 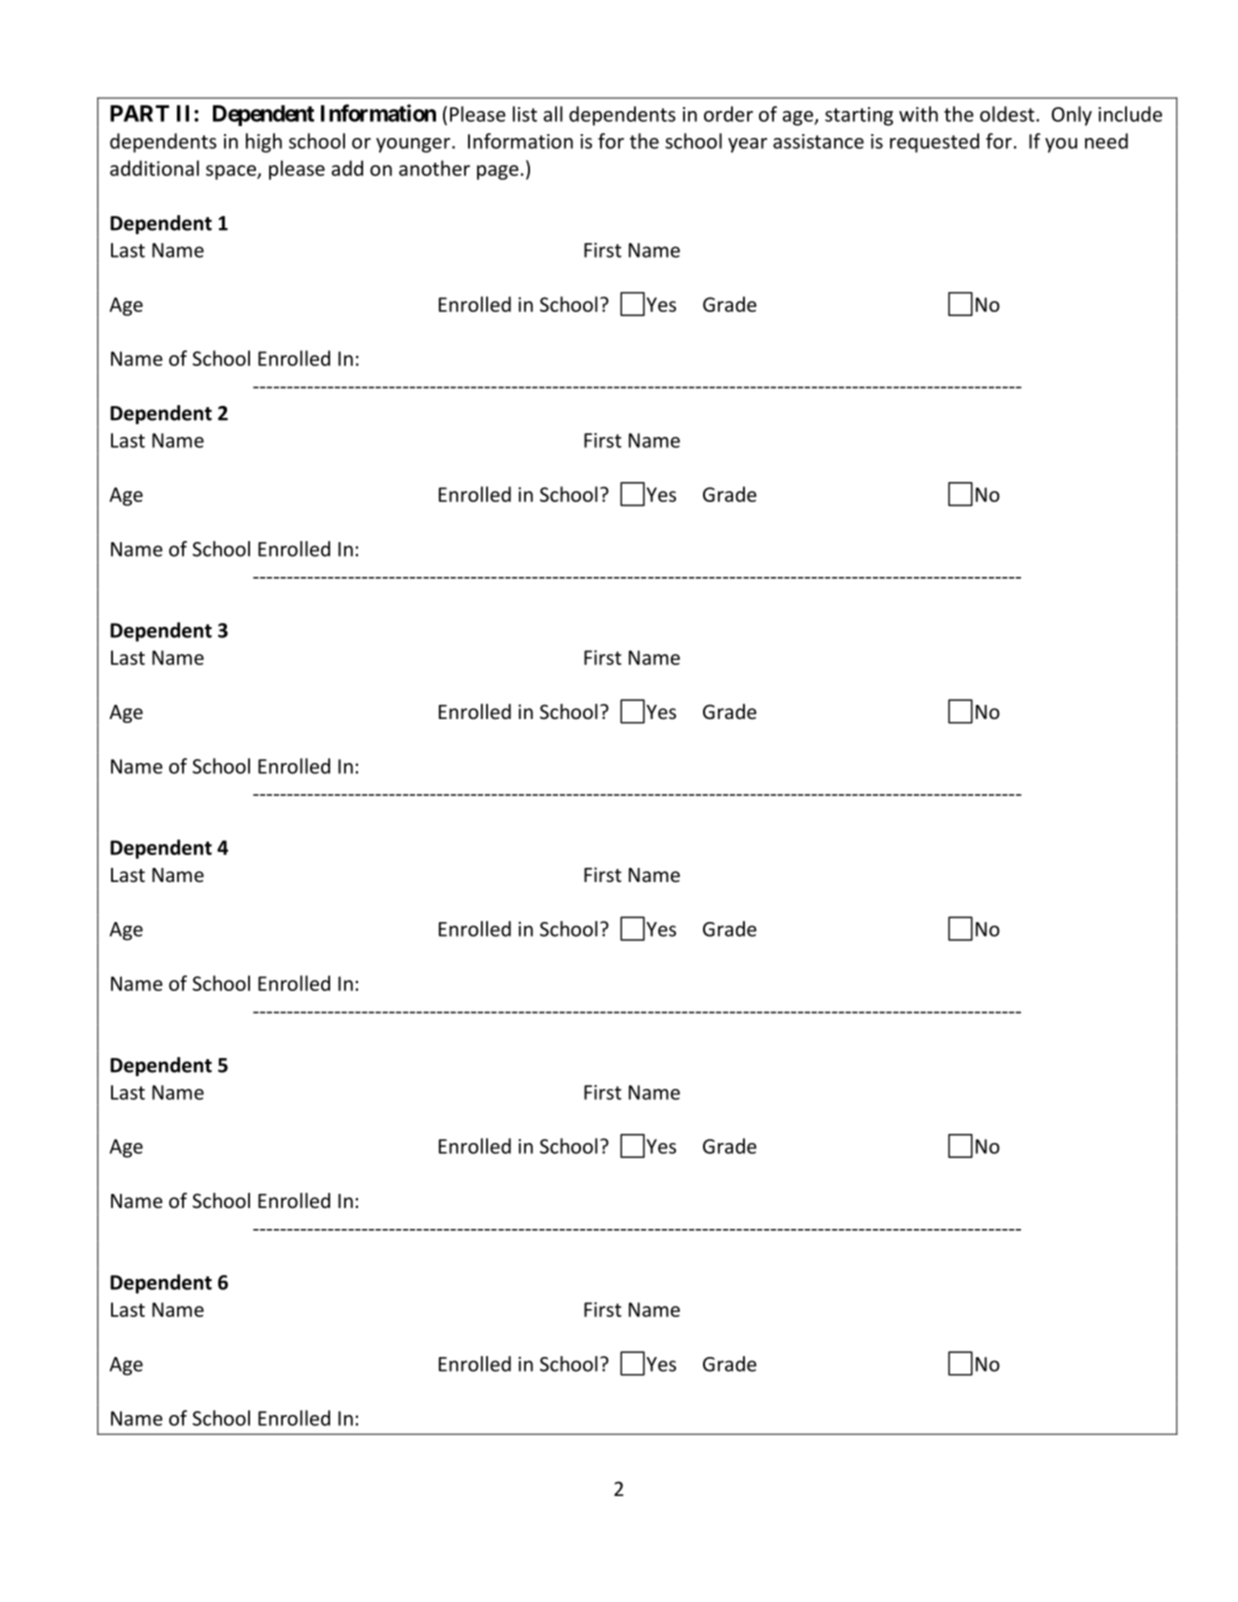 I want to click on assistance, so click(x=818, y=141).
